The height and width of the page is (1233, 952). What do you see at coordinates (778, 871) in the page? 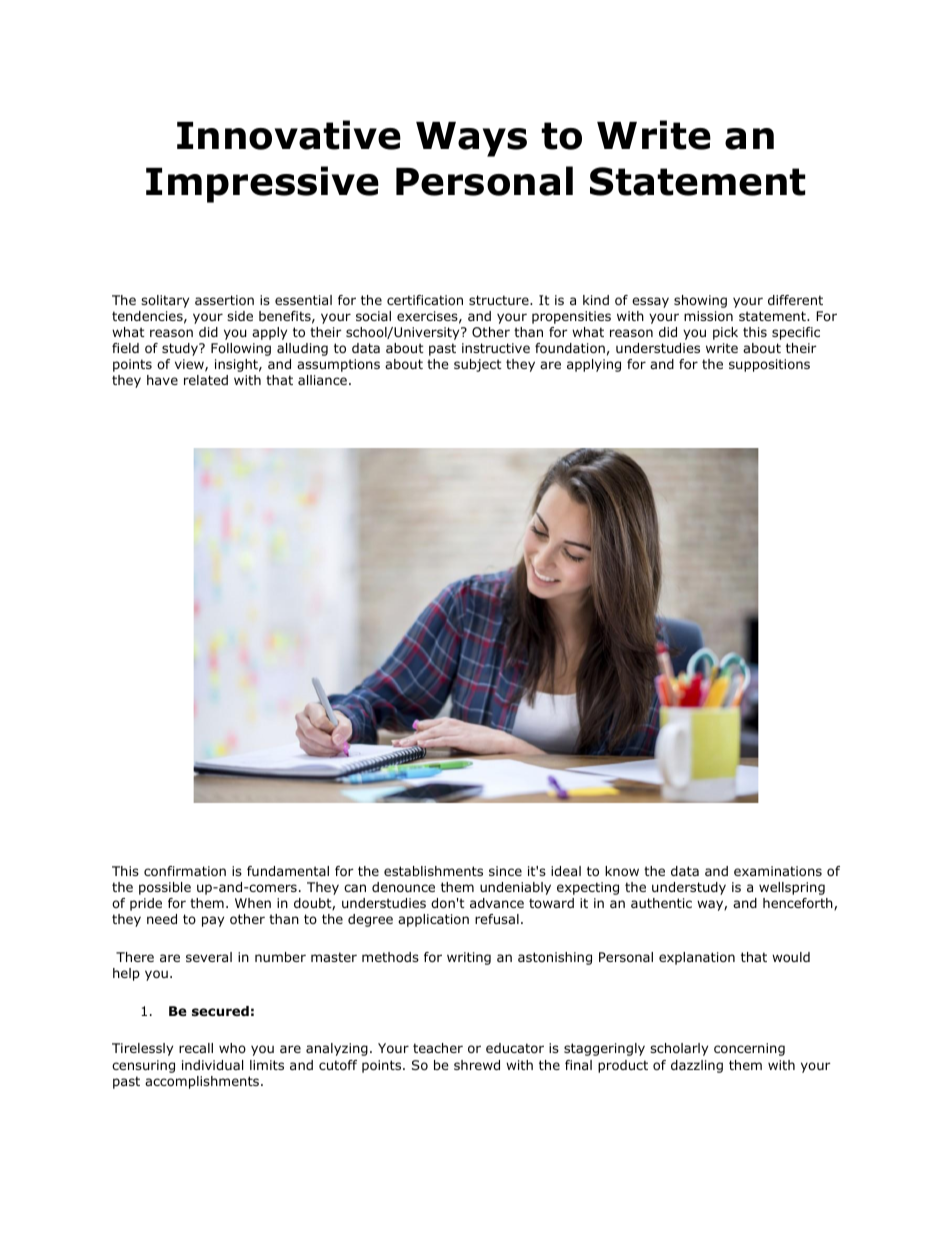
I see `examinations` at bounding box center [778, 871].
